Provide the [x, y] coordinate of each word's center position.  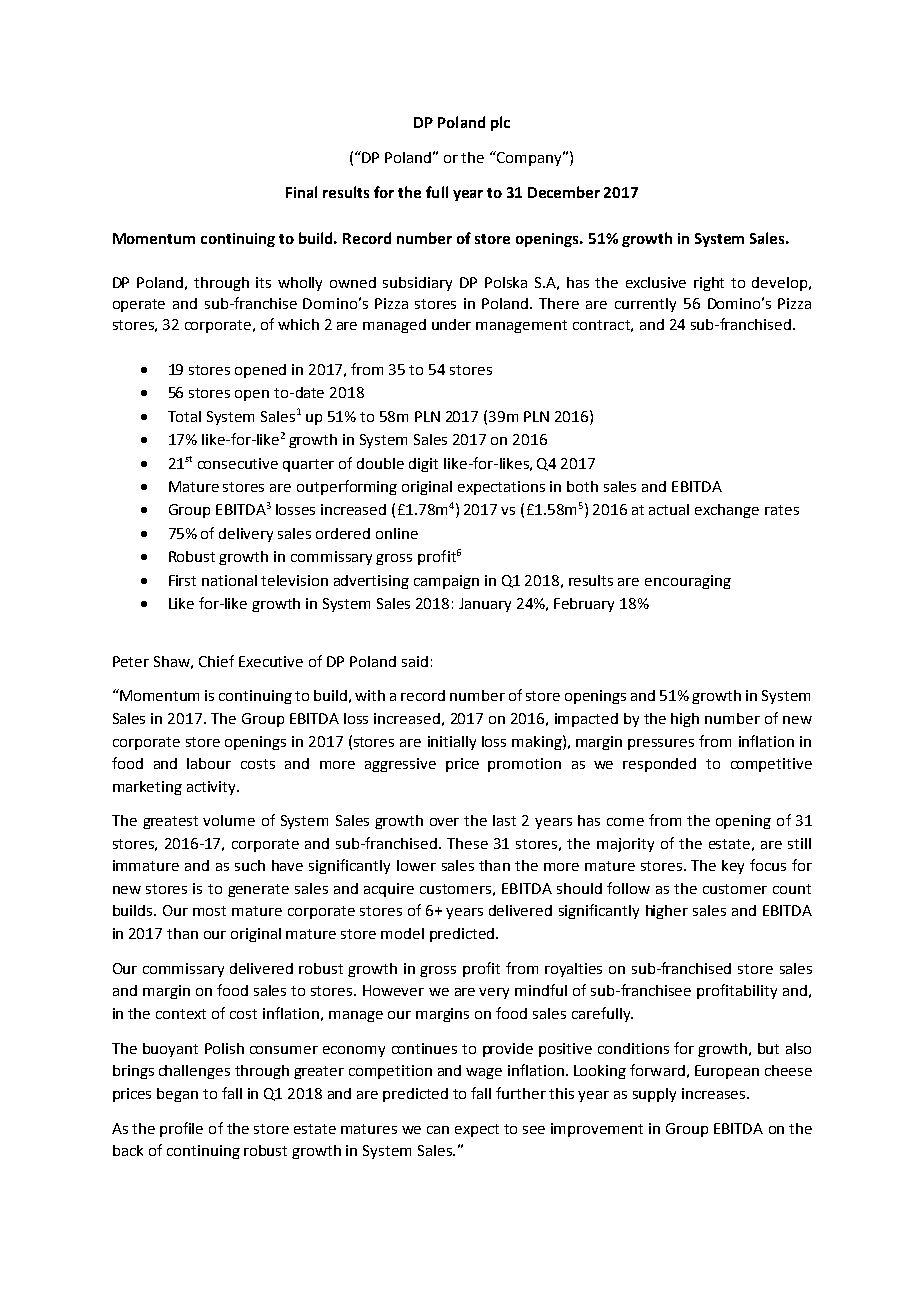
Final [301, 192]
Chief [216, 661]
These [467, 843]
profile [181, 1129]
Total [184, 416]
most [209, 911]
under [451, 324]
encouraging [688, 582]
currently [645, 305]
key [733, 867]
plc [500, 123]
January [485, 605]
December [564, 192]
